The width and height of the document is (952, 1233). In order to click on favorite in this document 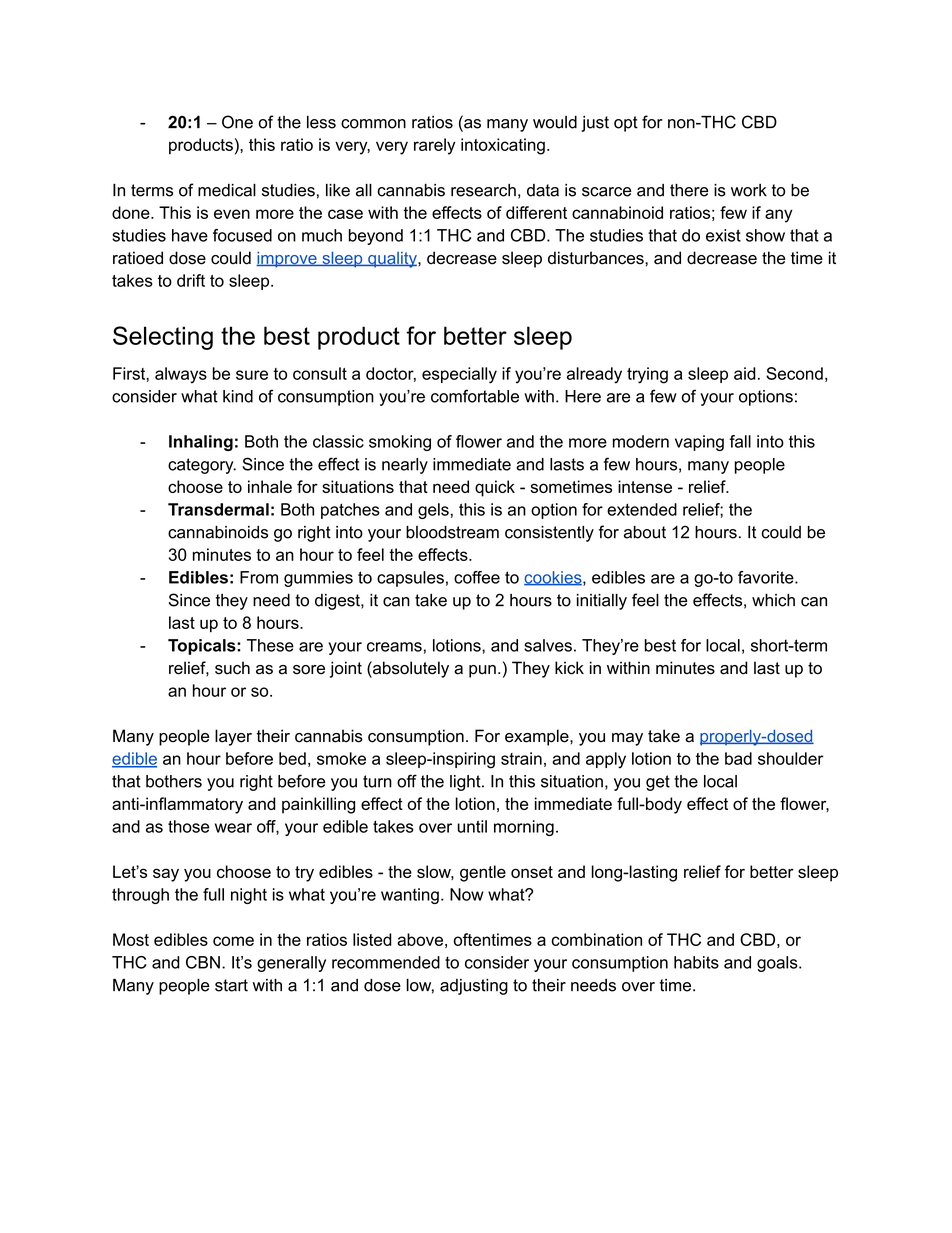, I will do `click(767, 577)`.
